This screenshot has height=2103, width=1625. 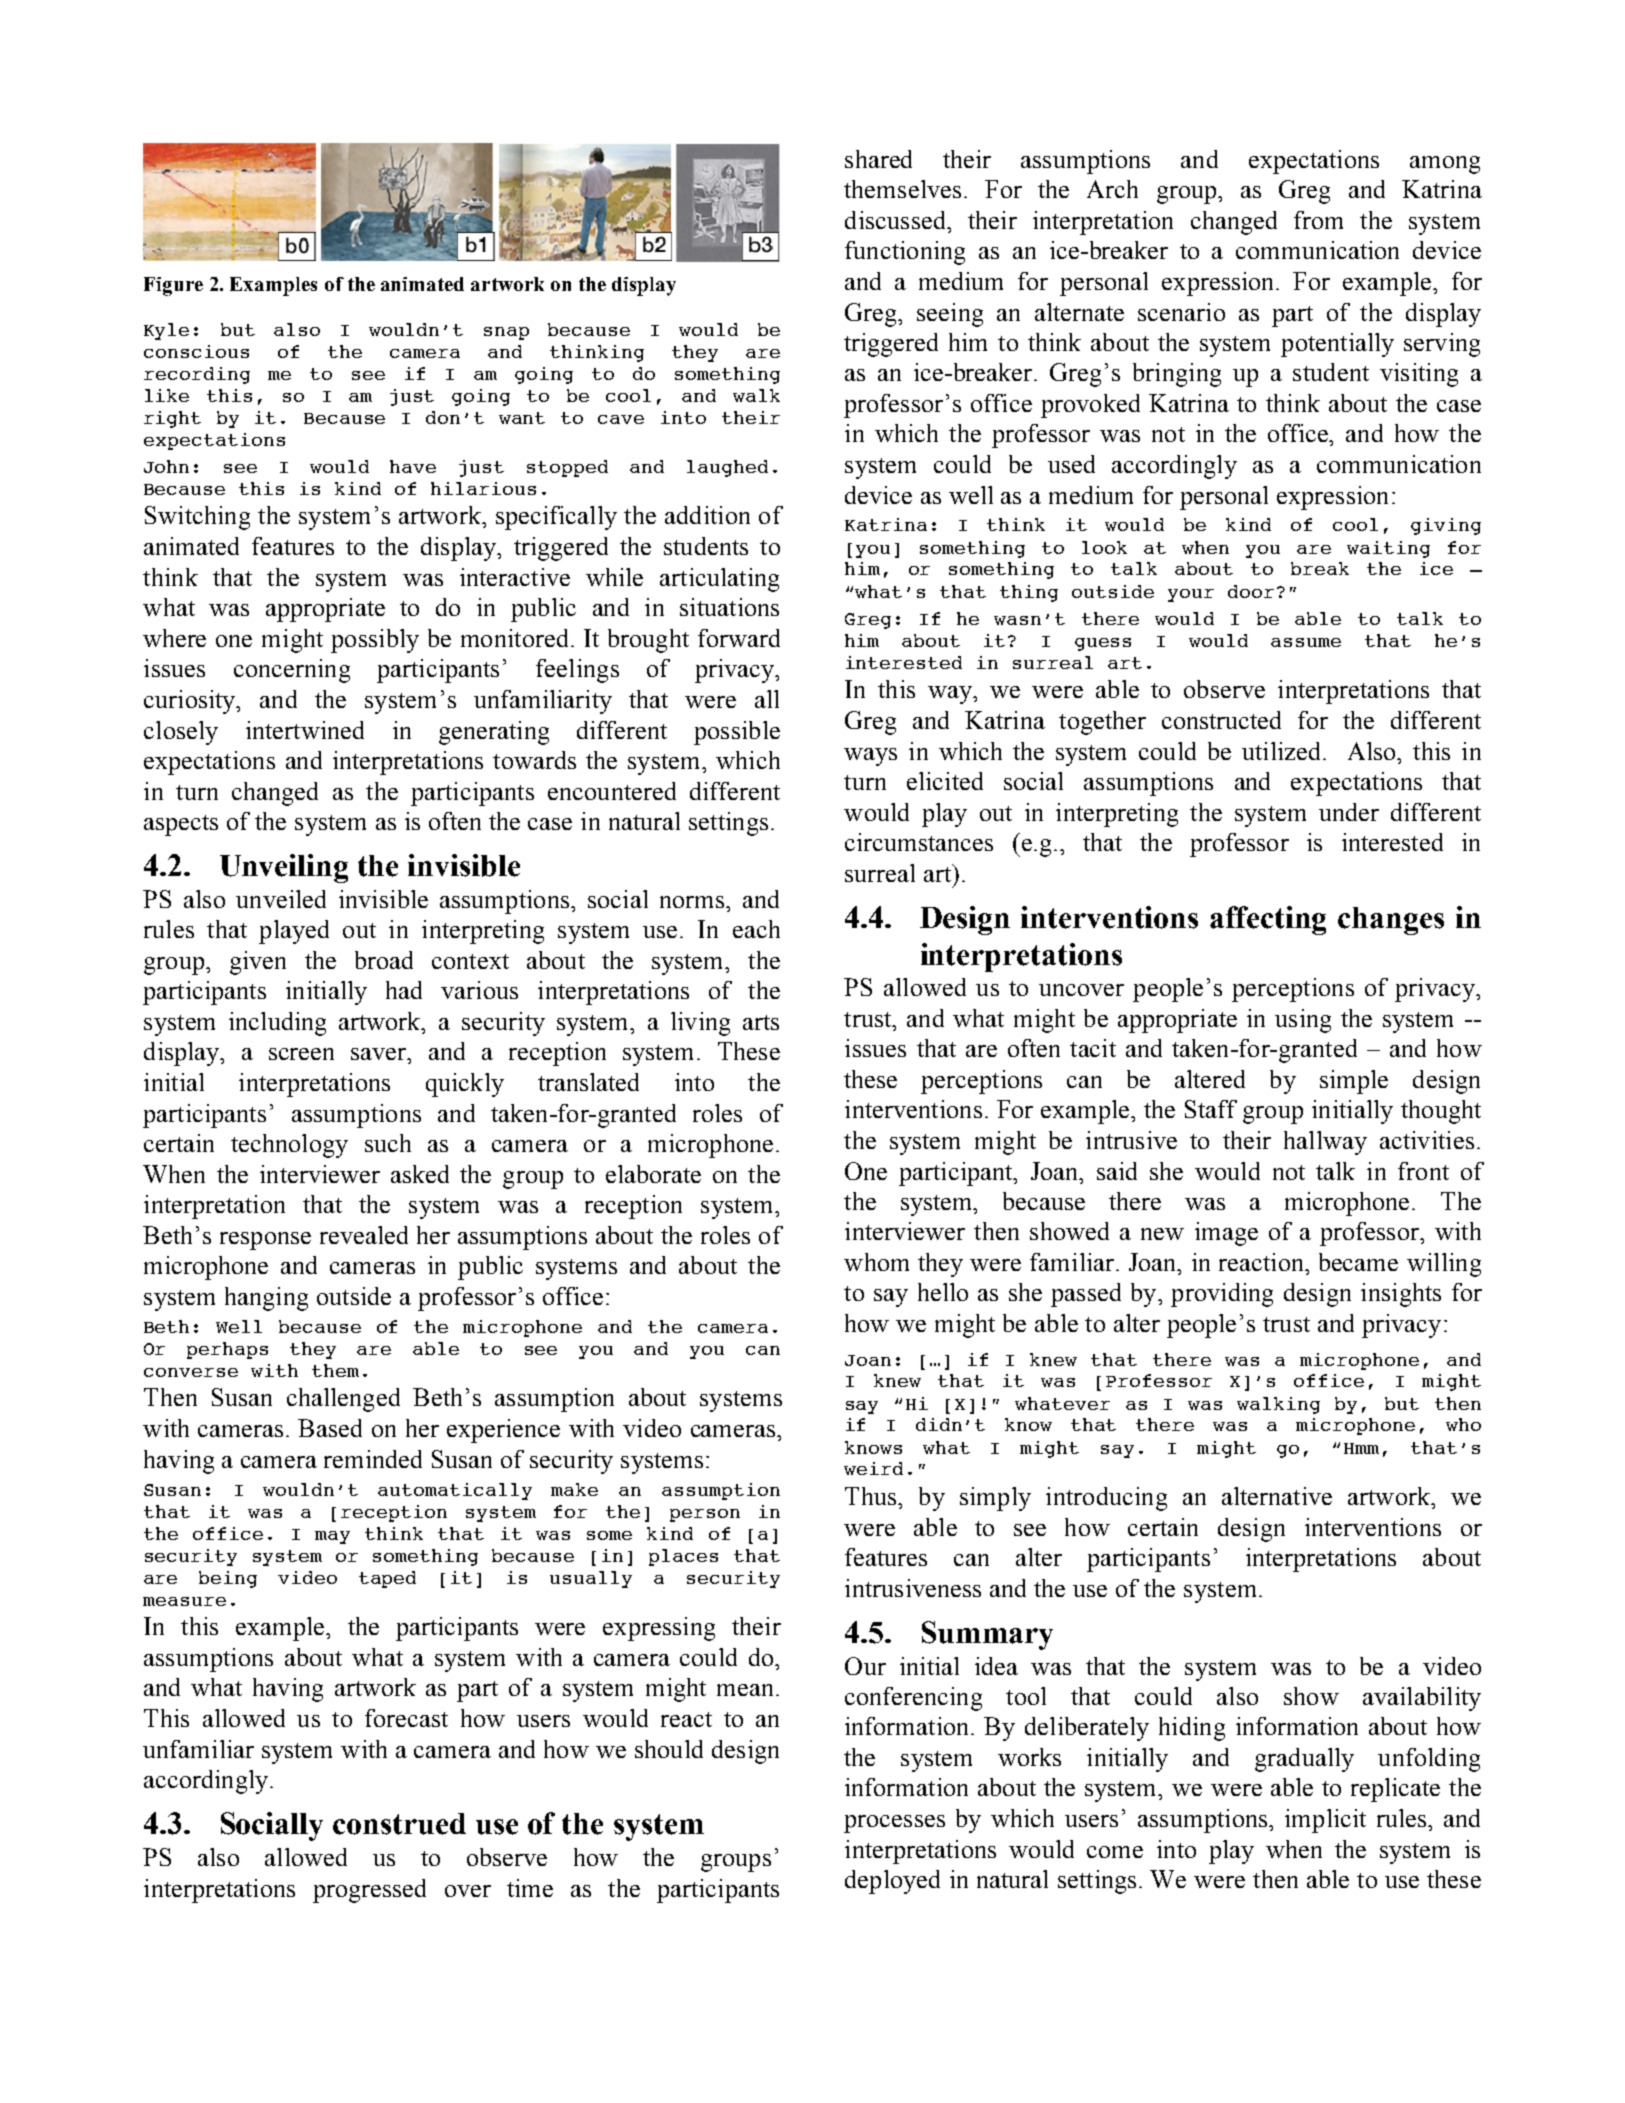 What do you see at coordinates (739, 638) in the screenshot?
I see `forward` at bounding box center [739, 638].
